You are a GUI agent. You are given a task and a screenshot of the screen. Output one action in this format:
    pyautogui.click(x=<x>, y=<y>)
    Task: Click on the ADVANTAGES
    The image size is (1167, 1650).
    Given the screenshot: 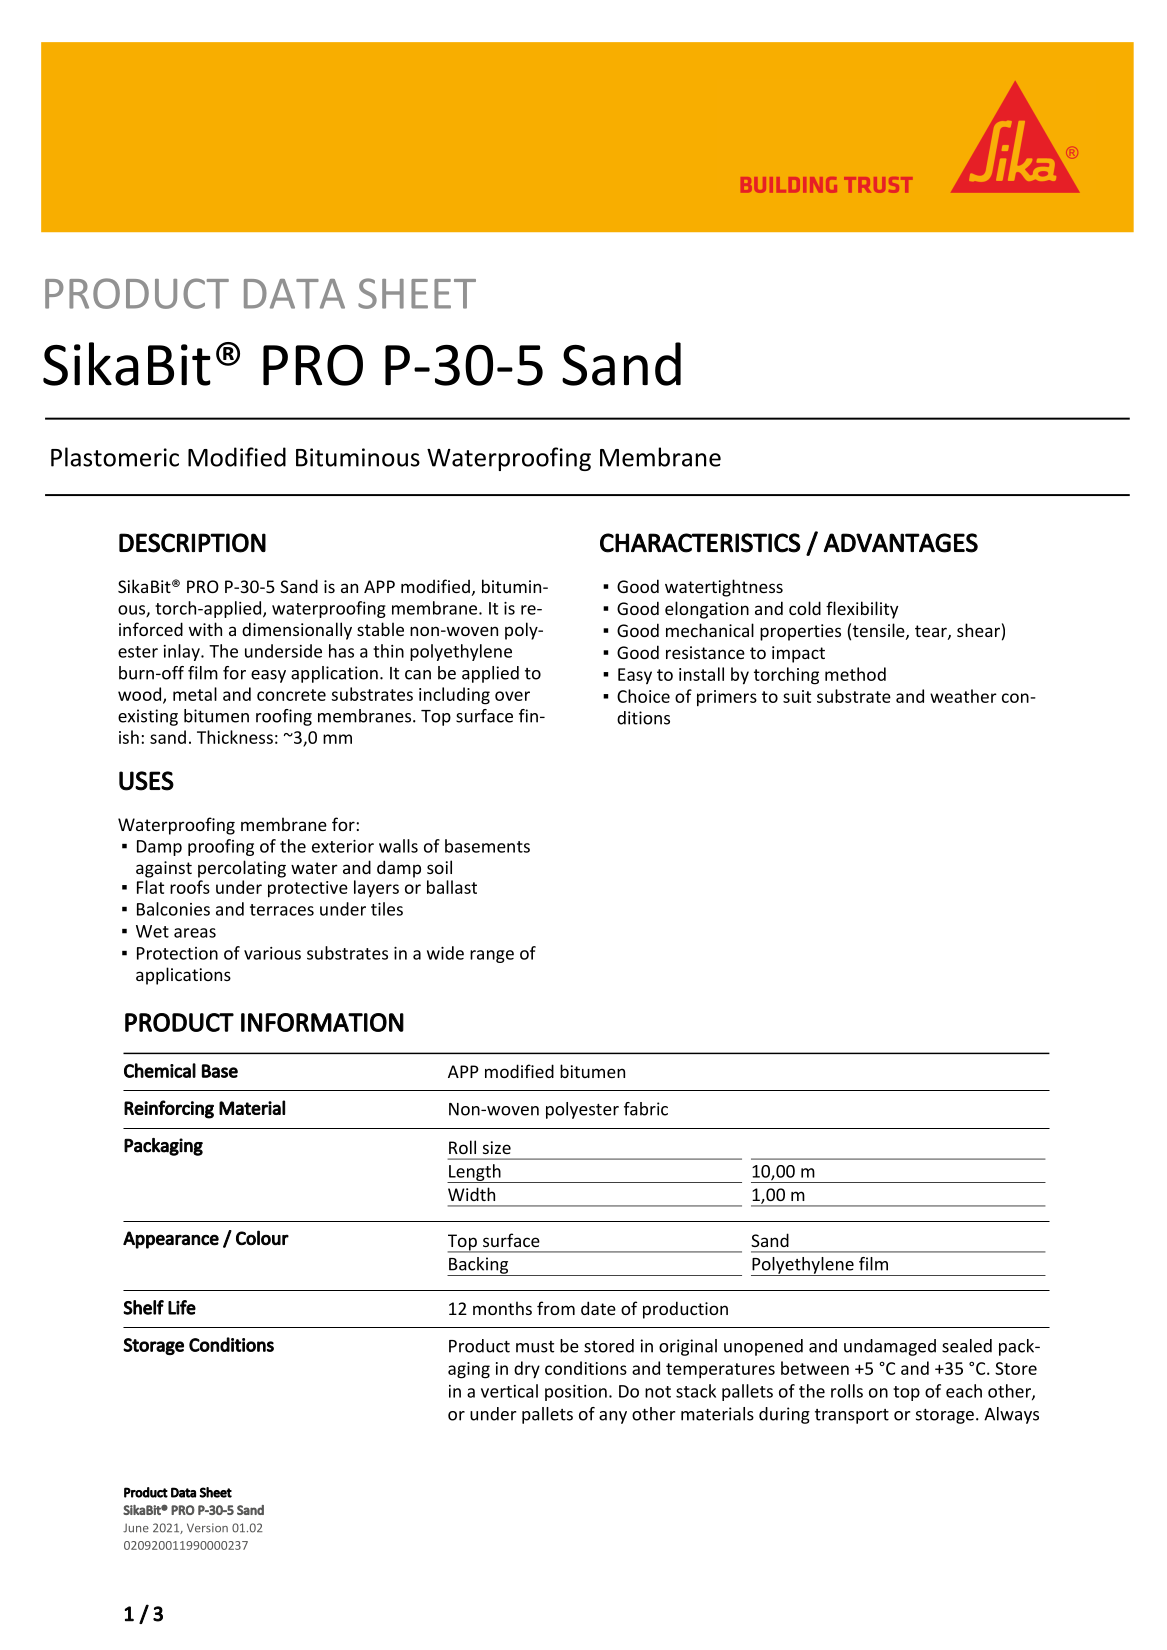 What is the action you would take?
    pyautogui.click(x=901, y=543)
